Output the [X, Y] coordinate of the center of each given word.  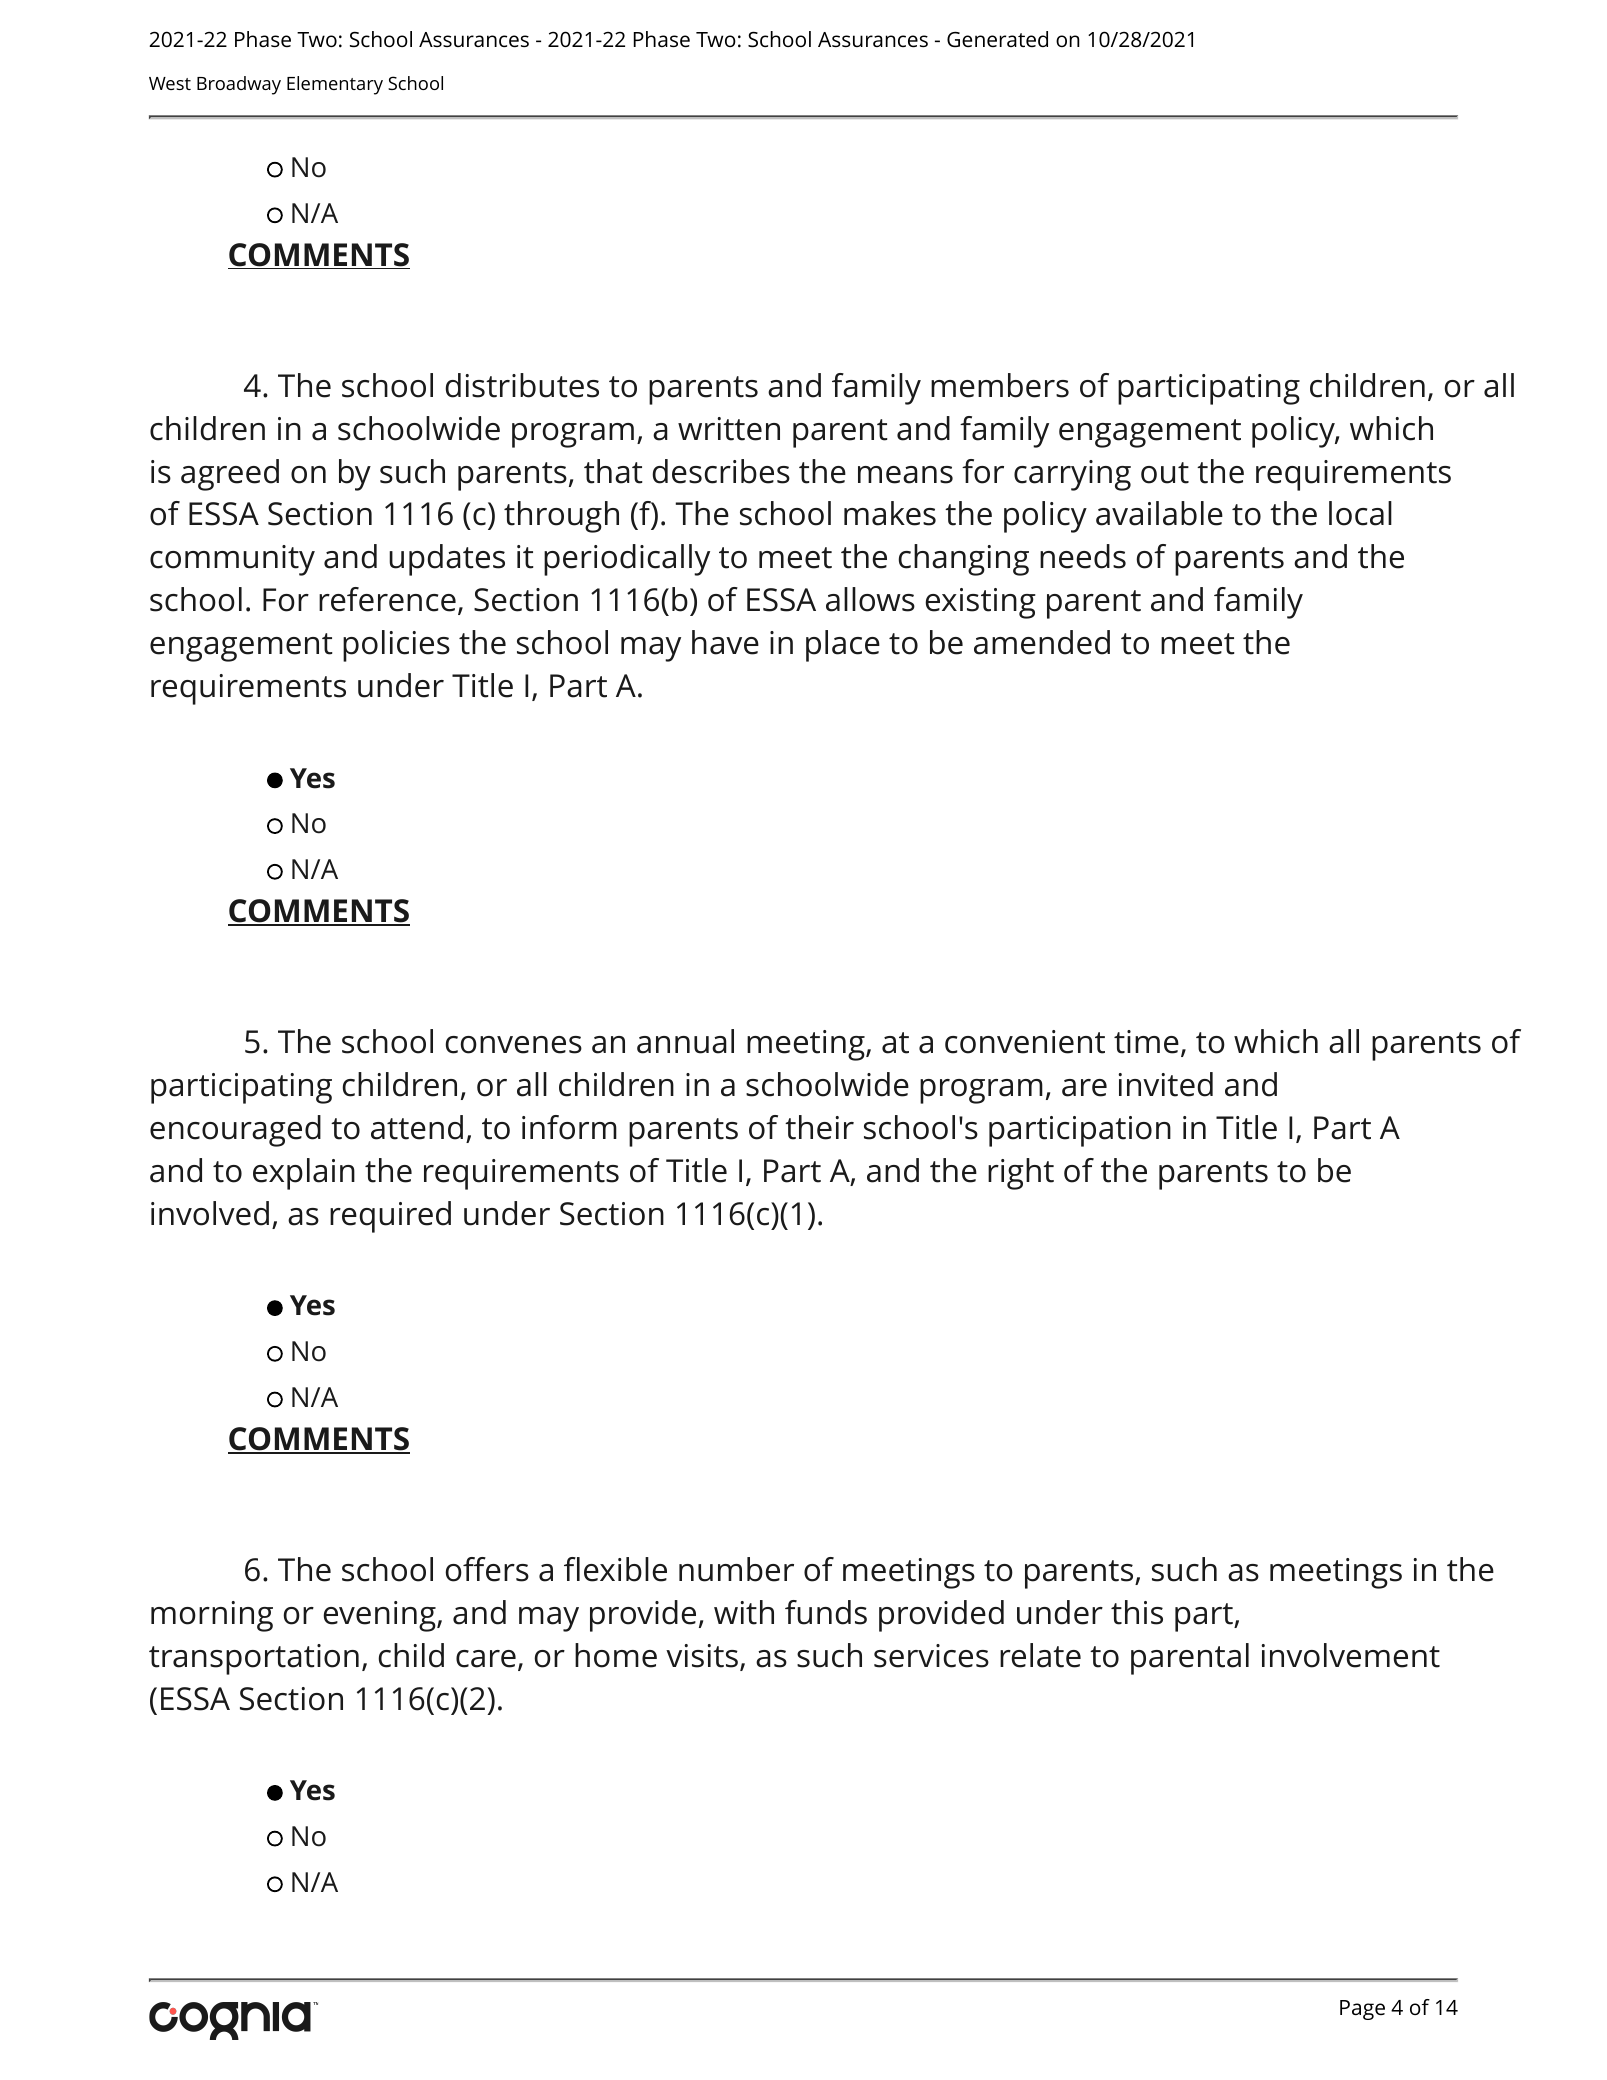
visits [702, 1656]
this [1137, 1612]
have [725, 642]
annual [685, 1041]
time [1146, 1042]
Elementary [335, 85]
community [232, 560]
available [1159, 513]
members [1000, 385]
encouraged [235, 1131]
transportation [254, 1659]
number [736, 1569]
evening [380, 1616]
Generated [997, 39]
